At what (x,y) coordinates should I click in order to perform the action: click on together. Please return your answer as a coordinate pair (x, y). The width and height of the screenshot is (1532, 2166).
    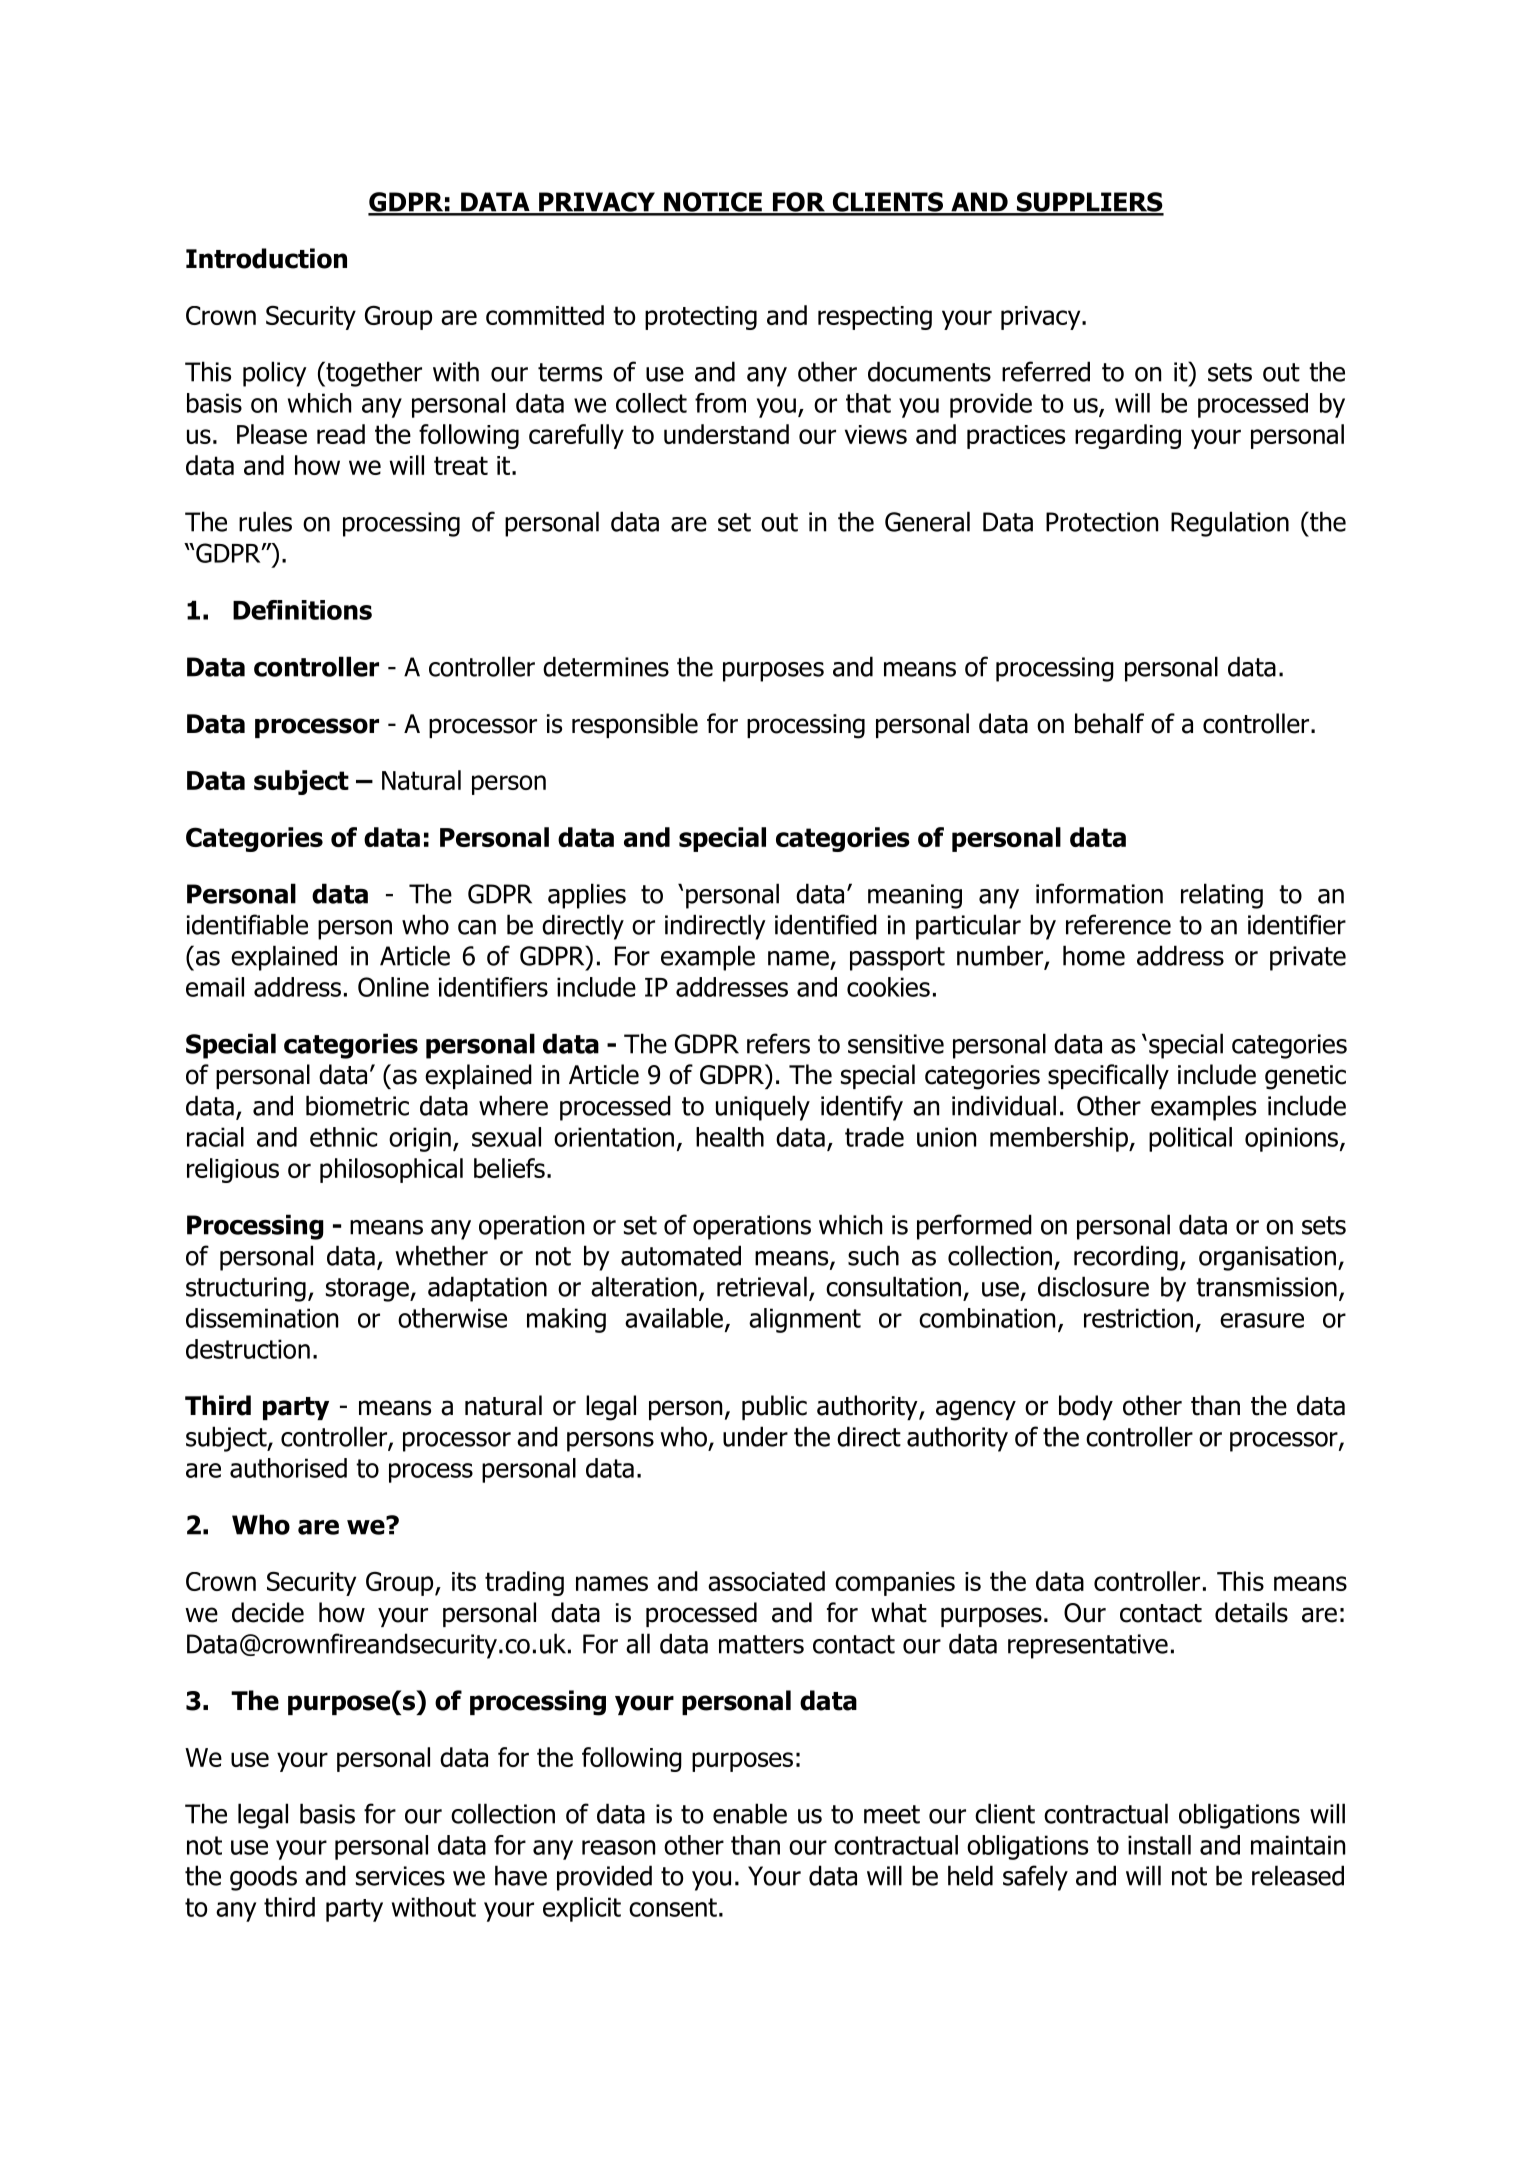
    Looking at the image, I should click on (373, 374).
